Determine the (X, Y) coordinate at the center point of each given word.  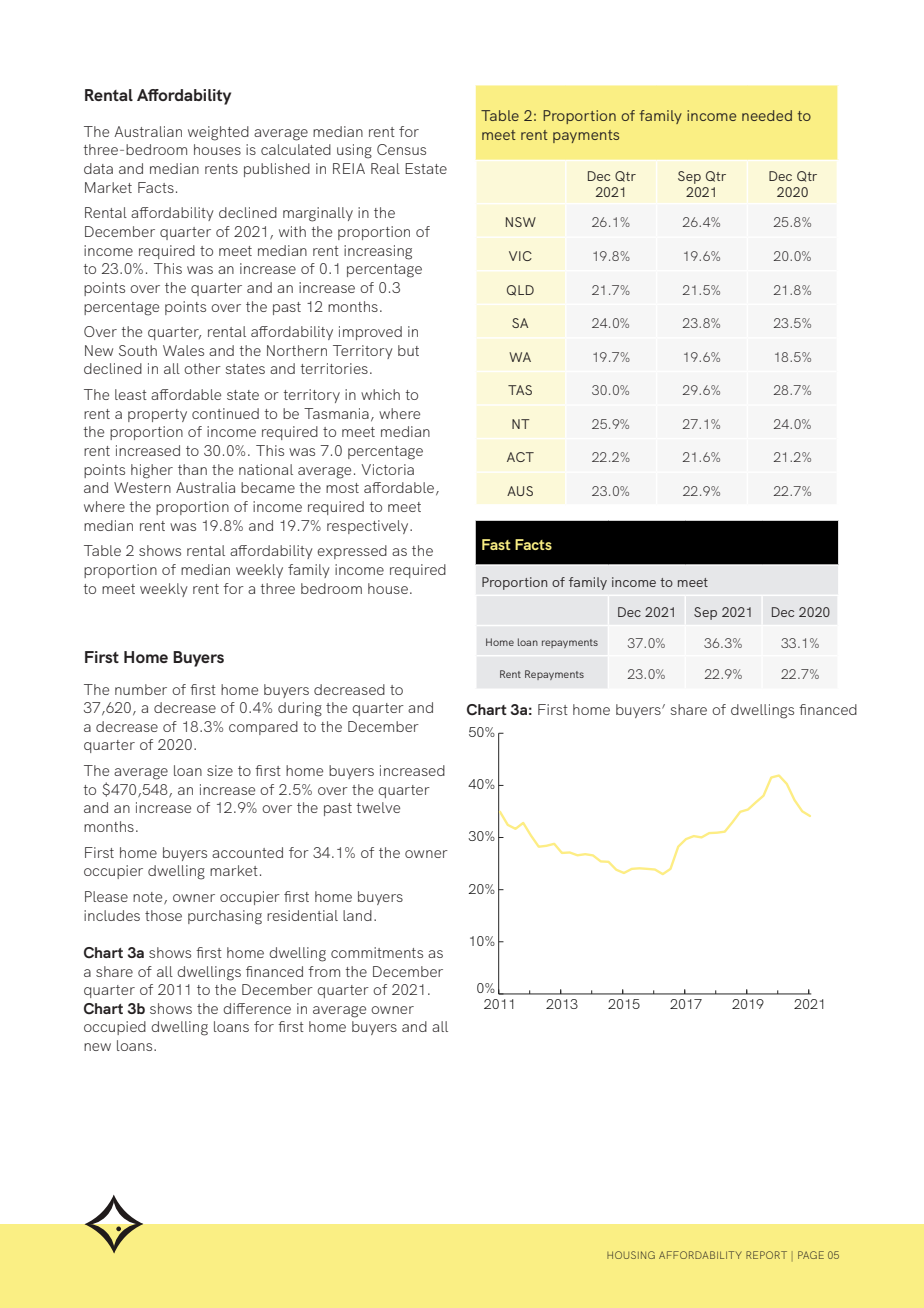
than (192, 469)
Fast (496, 544)
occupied (115, 1028)
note (149, 898)
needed (767, 115)
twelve (378, 807)
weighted (218, 133)
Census (401, 149)
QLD (520, 290)
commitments (377, 952)
